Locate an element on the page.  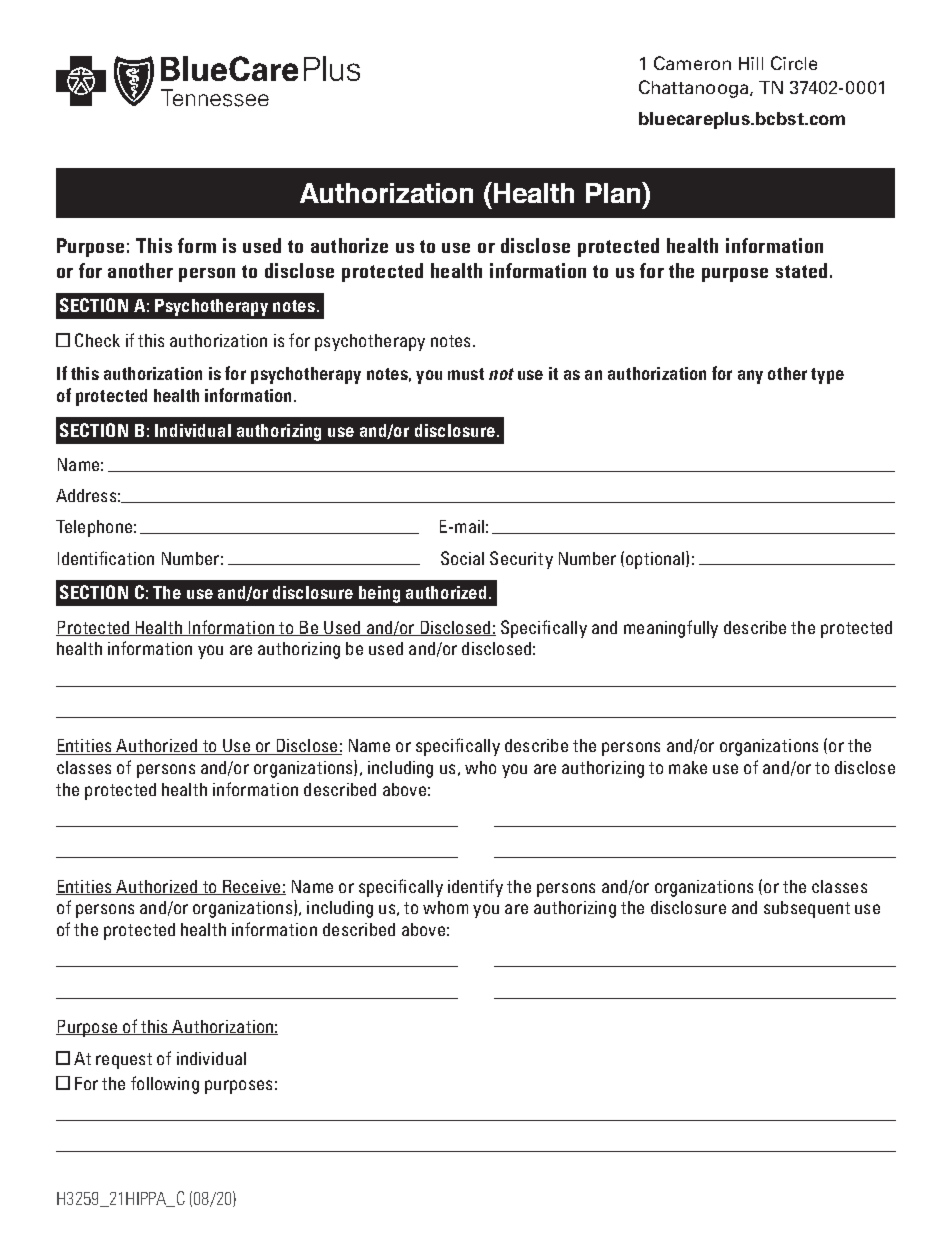
following is located at coordinates (165, 1085).
